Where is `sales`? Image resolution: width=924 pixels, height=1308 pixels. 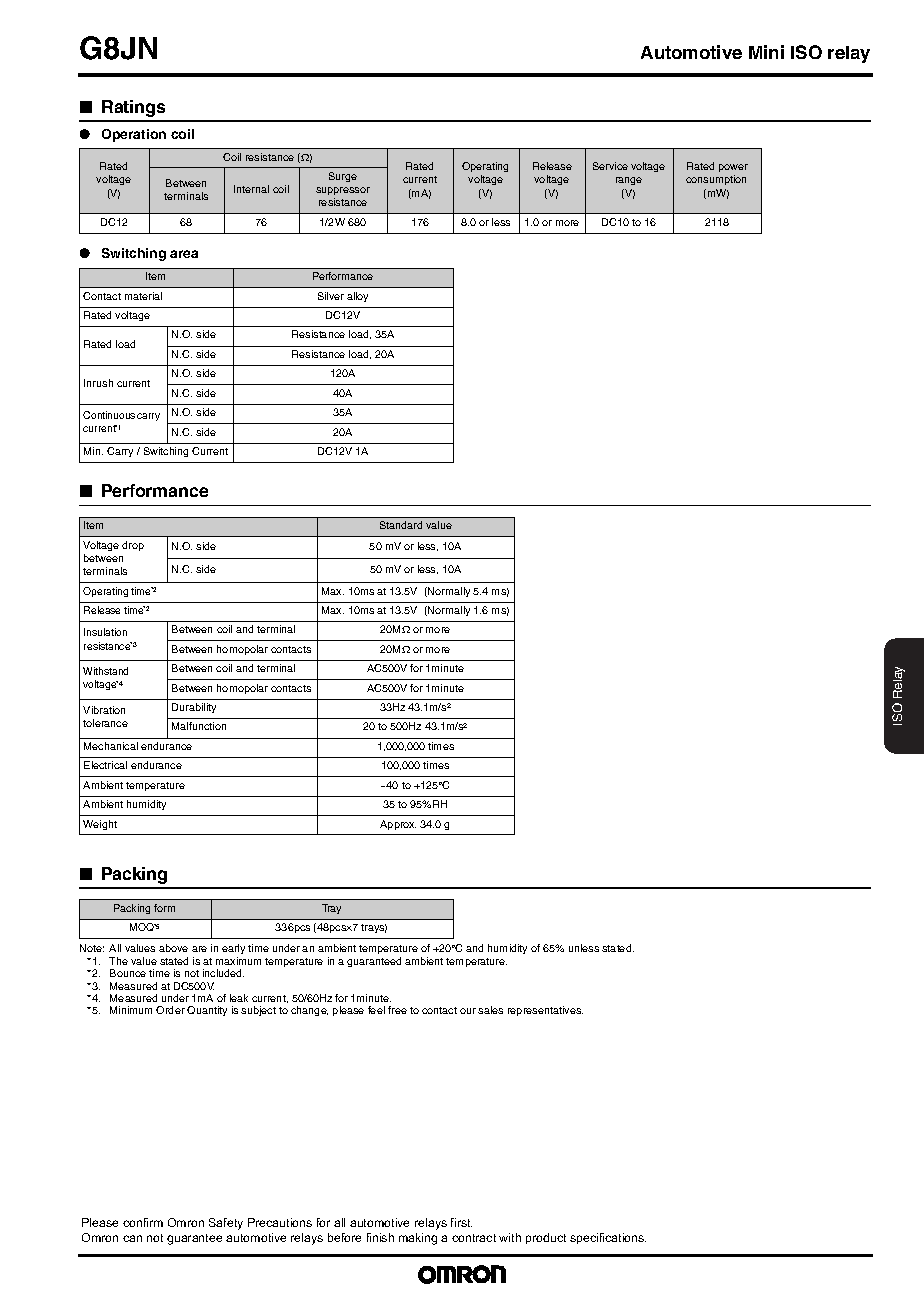
sales is located at coordinates (490, 1010).
